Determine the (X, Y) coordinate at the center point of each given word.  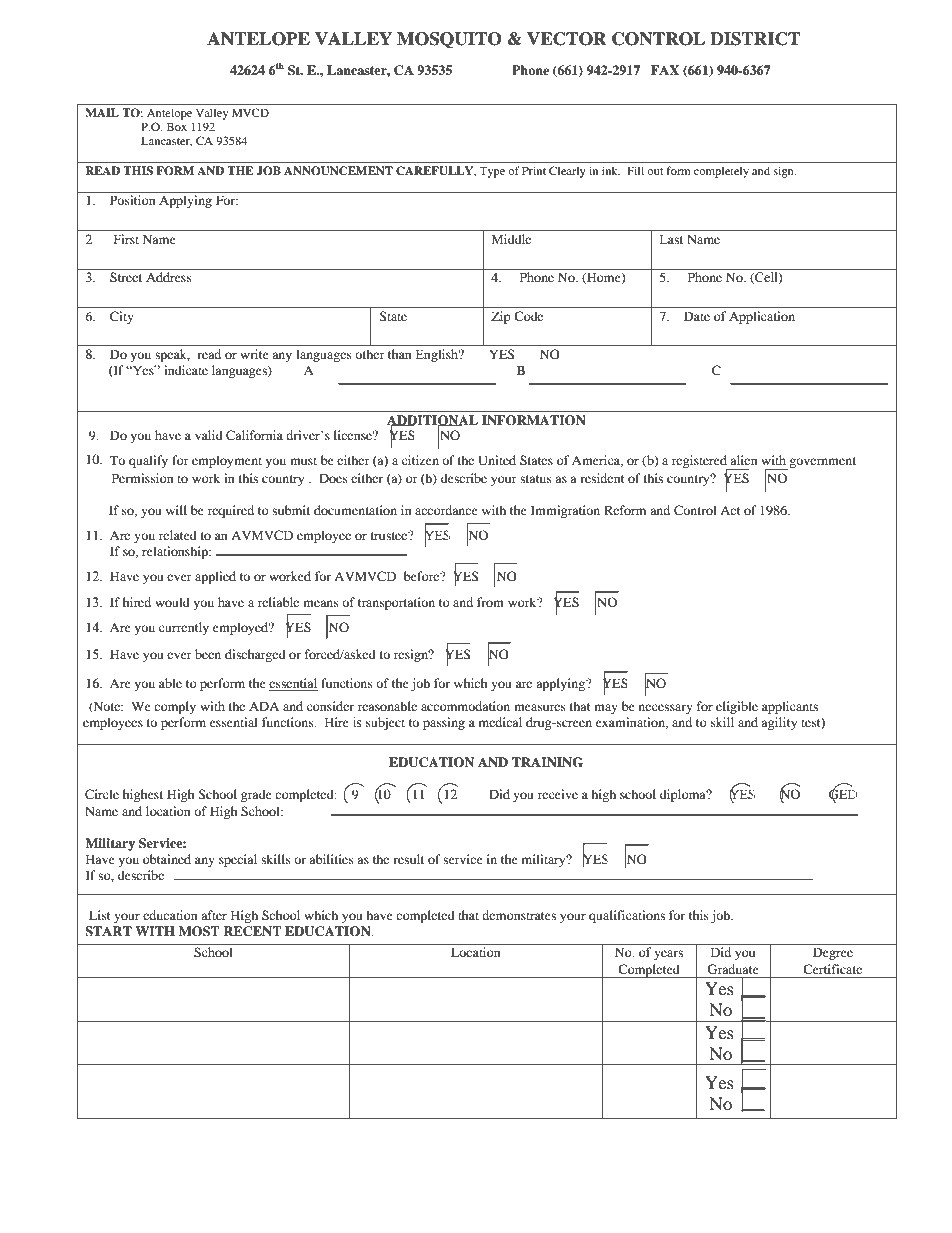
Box (177, 126)
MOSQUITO (449, 40)
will (176, 510)
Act (730, 510)
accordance (446, 510)
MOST (199, 931)
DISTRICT (755, 39)
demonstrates (519, 915)
